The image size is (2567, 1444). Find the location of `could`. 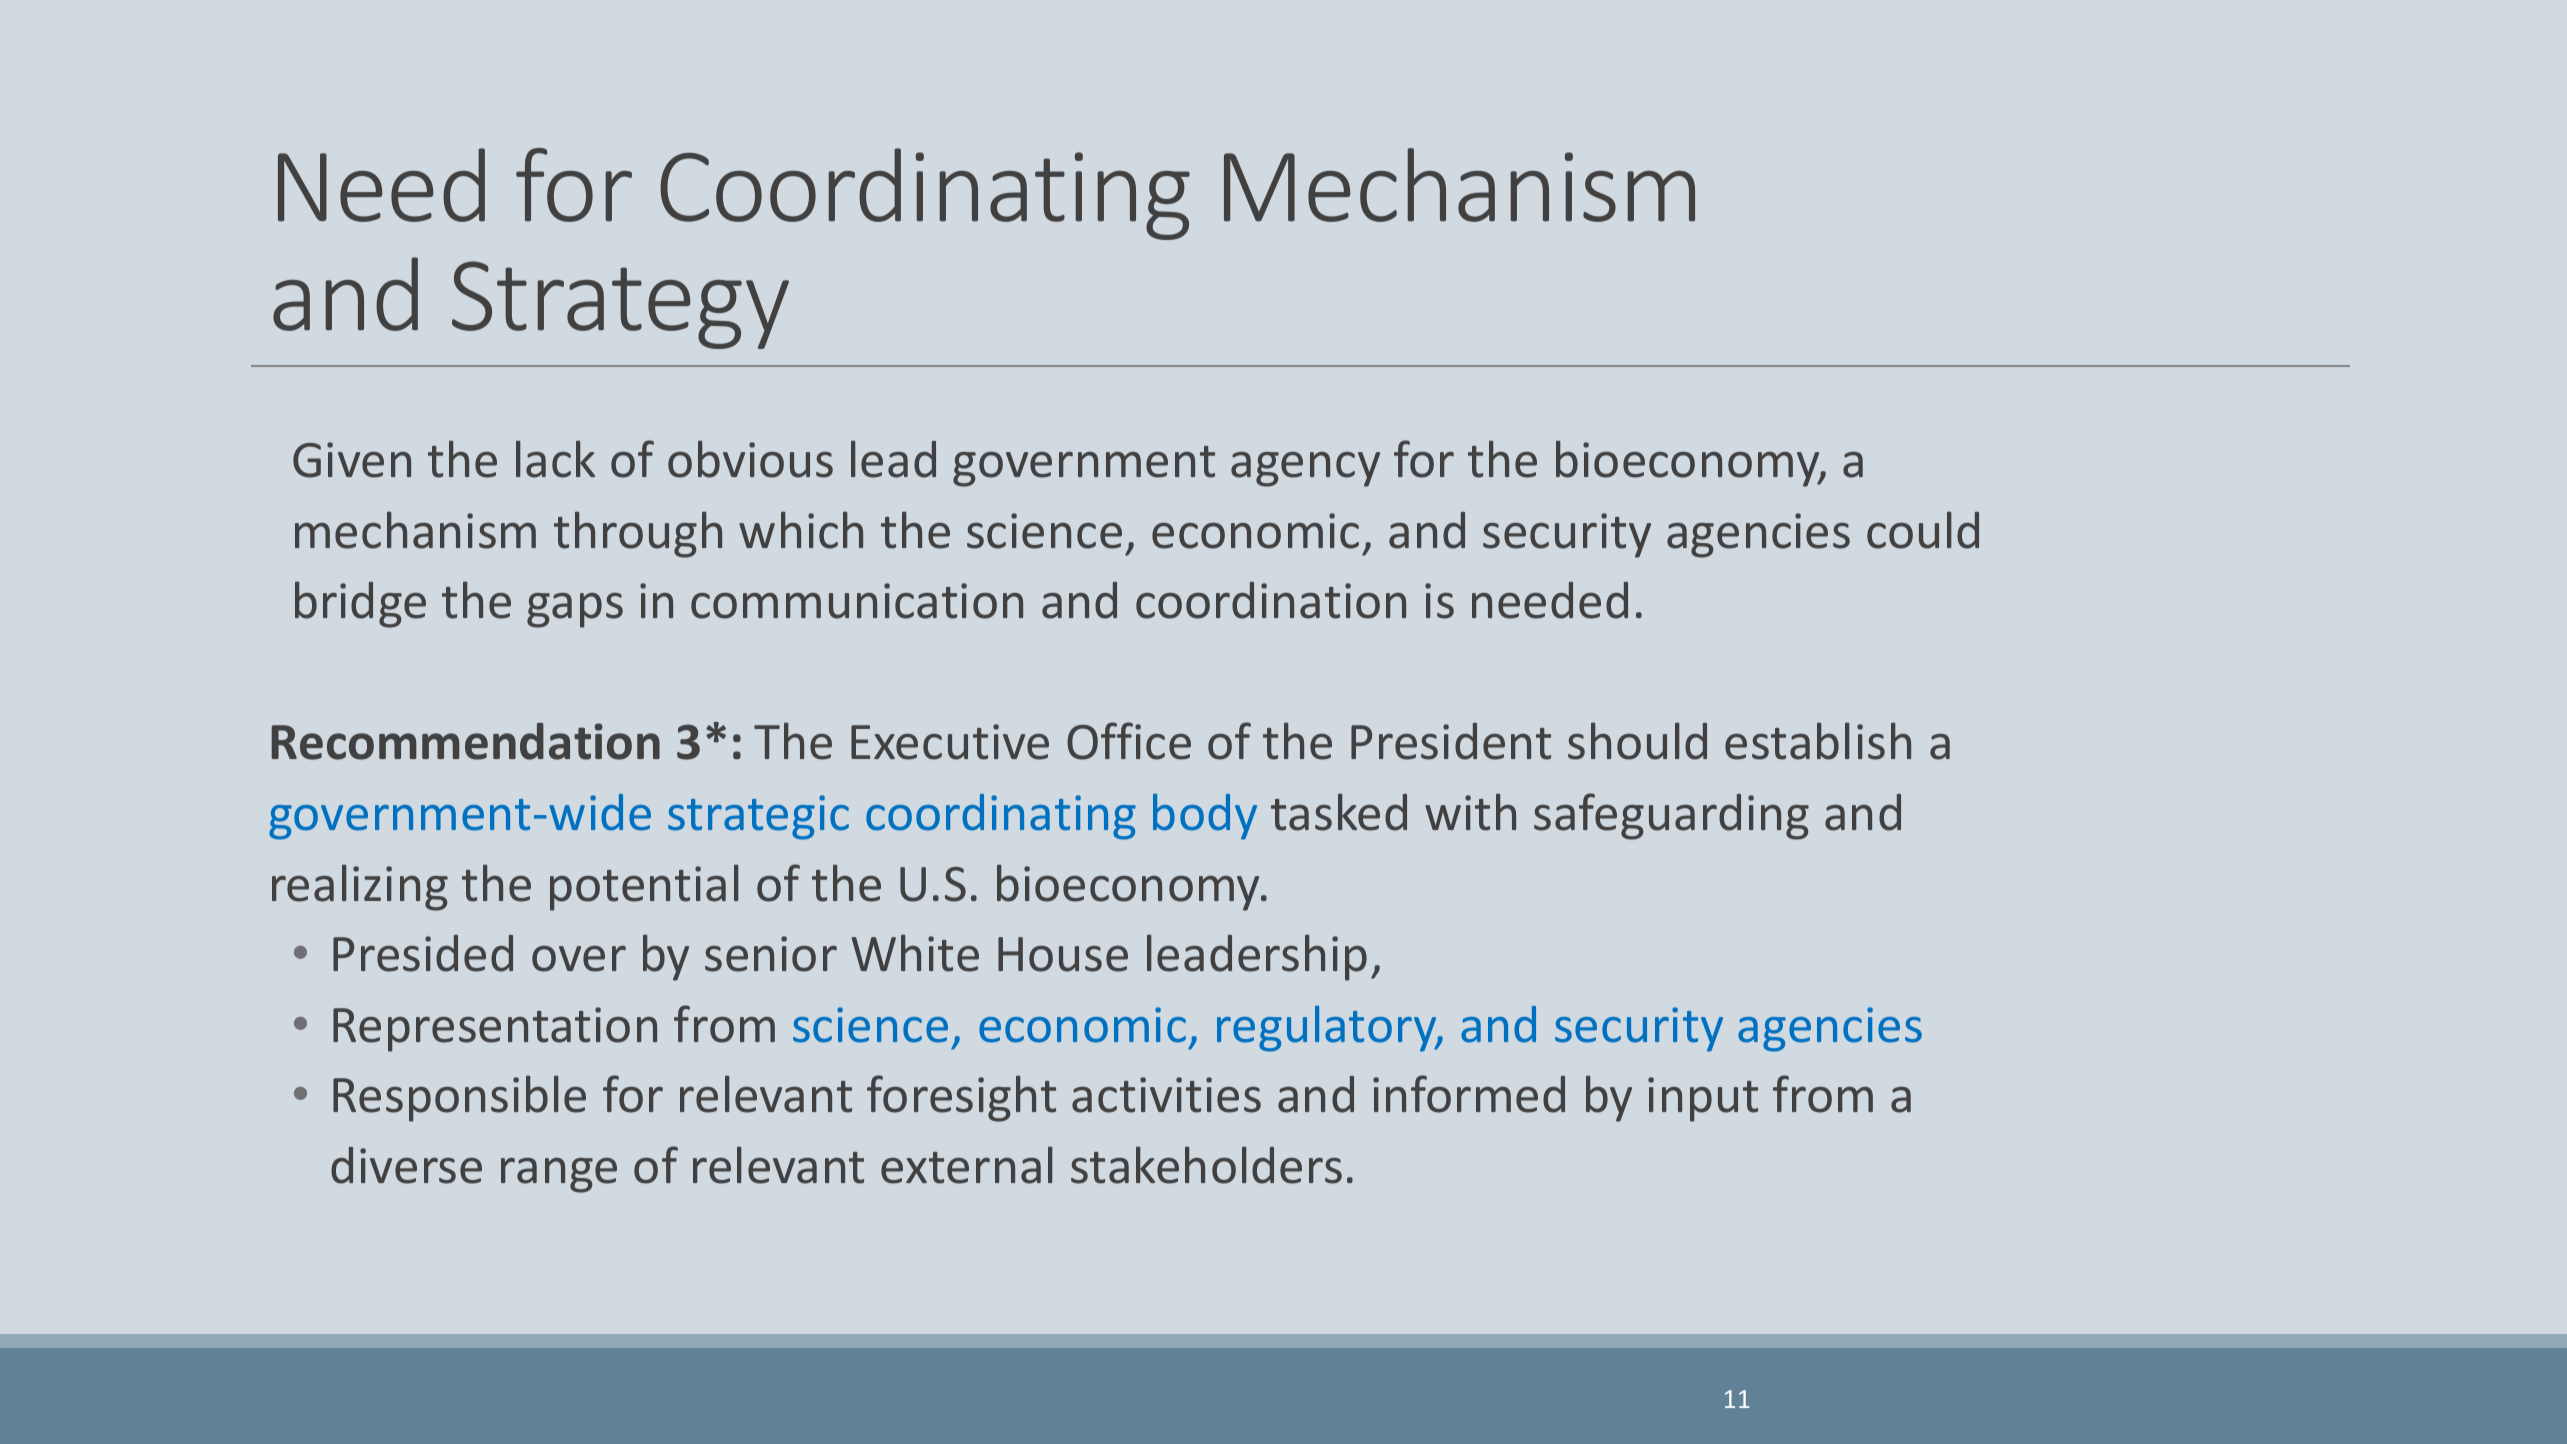

could is located at coordinates (1923, 530).
